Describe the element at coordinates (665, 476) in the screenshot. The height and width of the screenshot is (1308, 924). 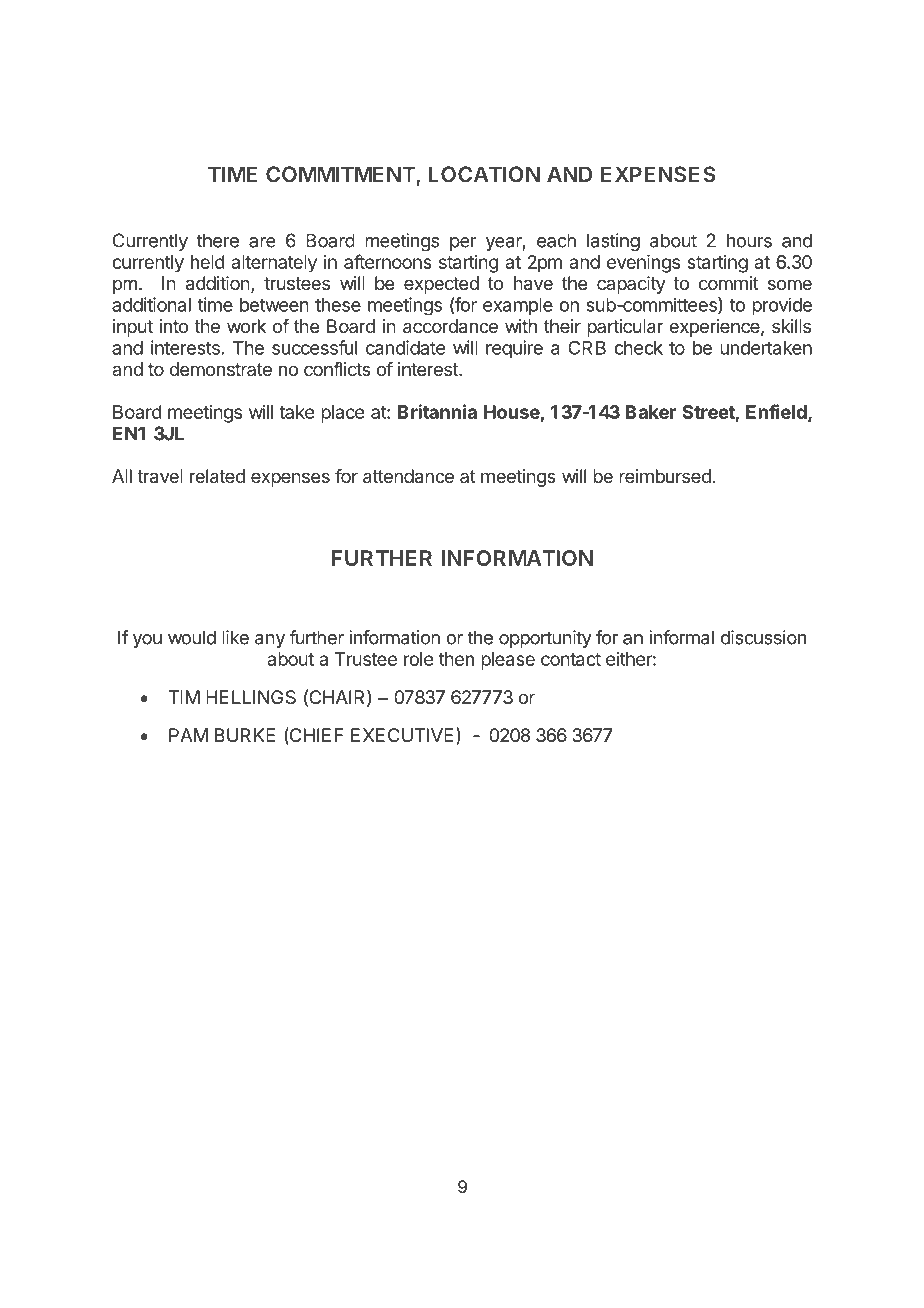
I see `reimbursed` at that location.
